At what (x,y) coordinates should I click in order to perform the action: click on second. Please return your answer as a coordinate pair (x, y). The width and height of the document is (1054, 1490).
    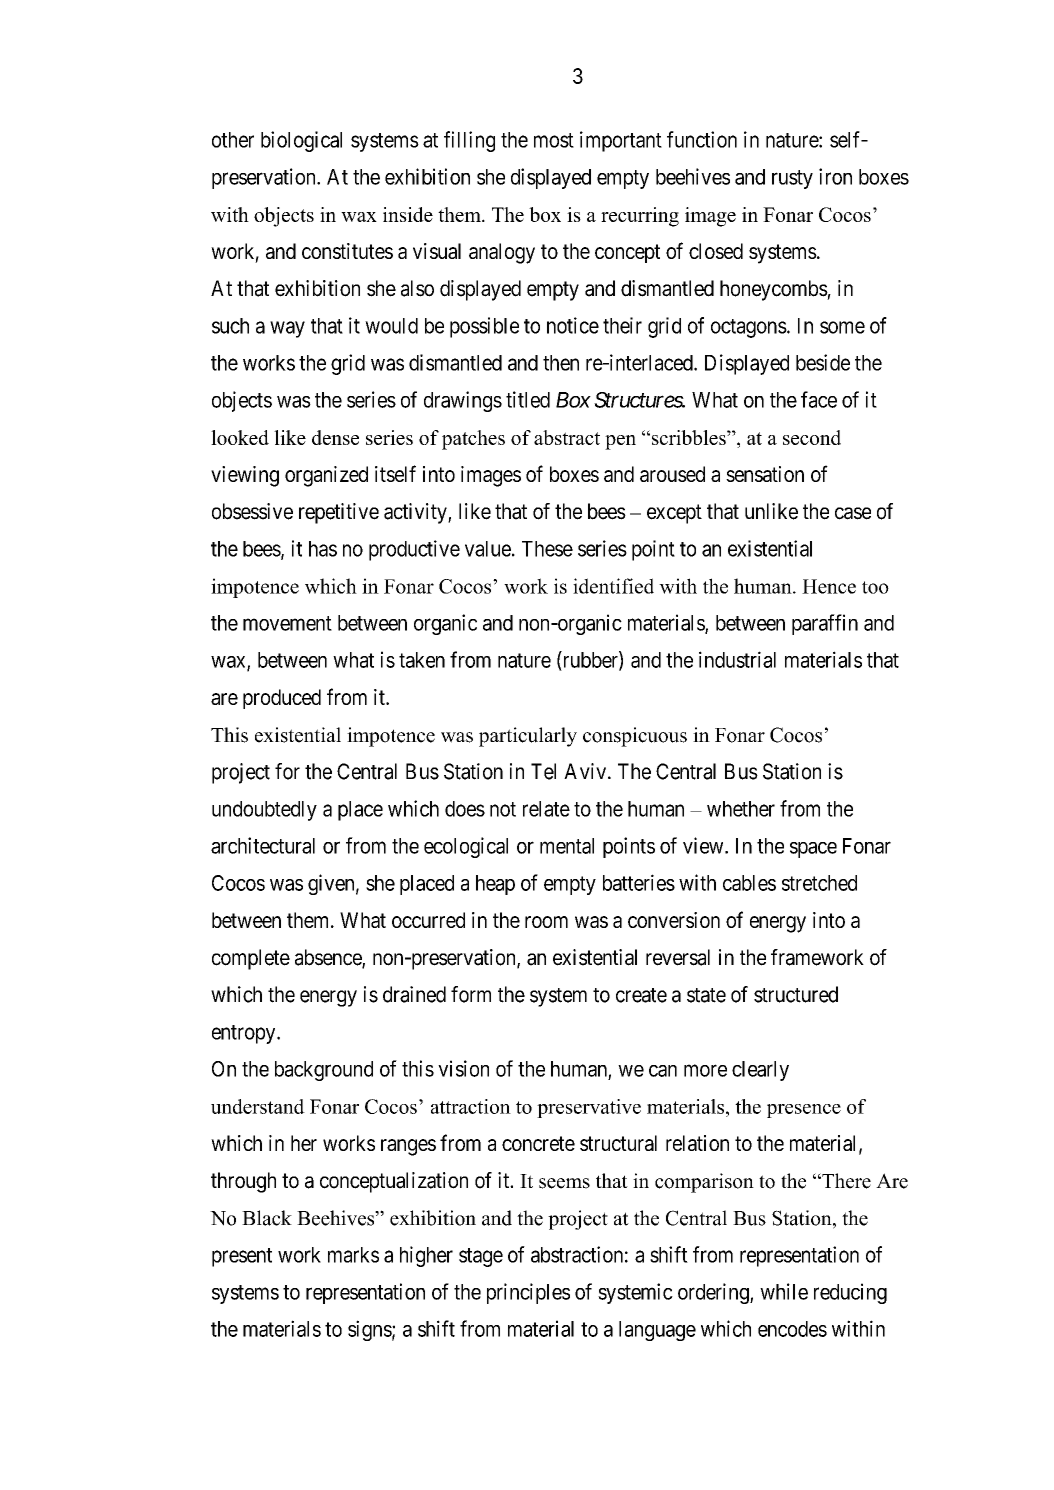
    Looking at the image, I should click on (812, 437).
